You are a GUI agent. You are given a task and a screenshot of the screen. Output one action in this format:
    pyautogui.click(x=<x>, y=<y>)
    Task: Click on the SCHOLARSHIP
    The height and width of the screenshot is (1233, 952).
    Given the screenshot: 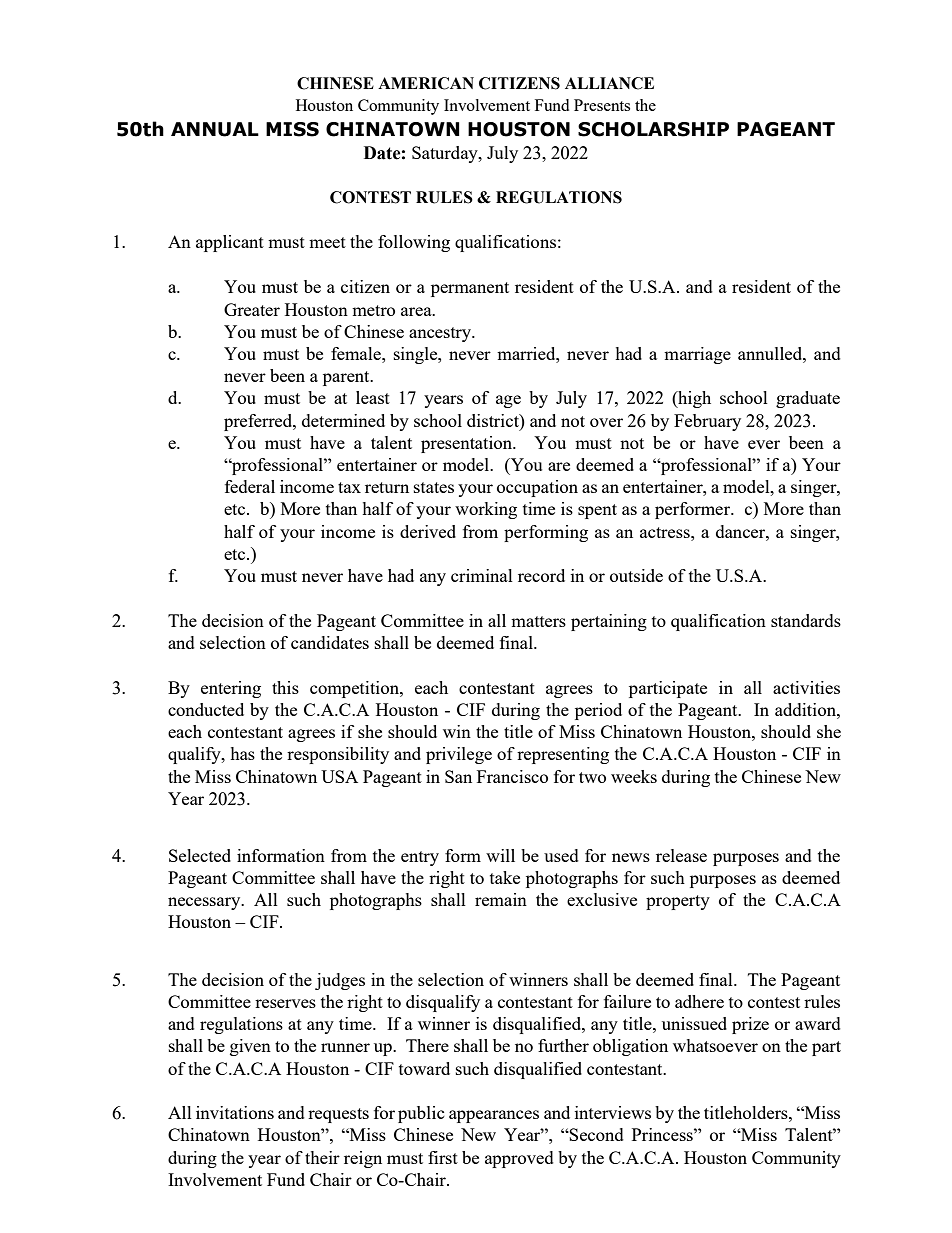 What is the action you would take?
    pyautogui.click(x=653, y=129)
